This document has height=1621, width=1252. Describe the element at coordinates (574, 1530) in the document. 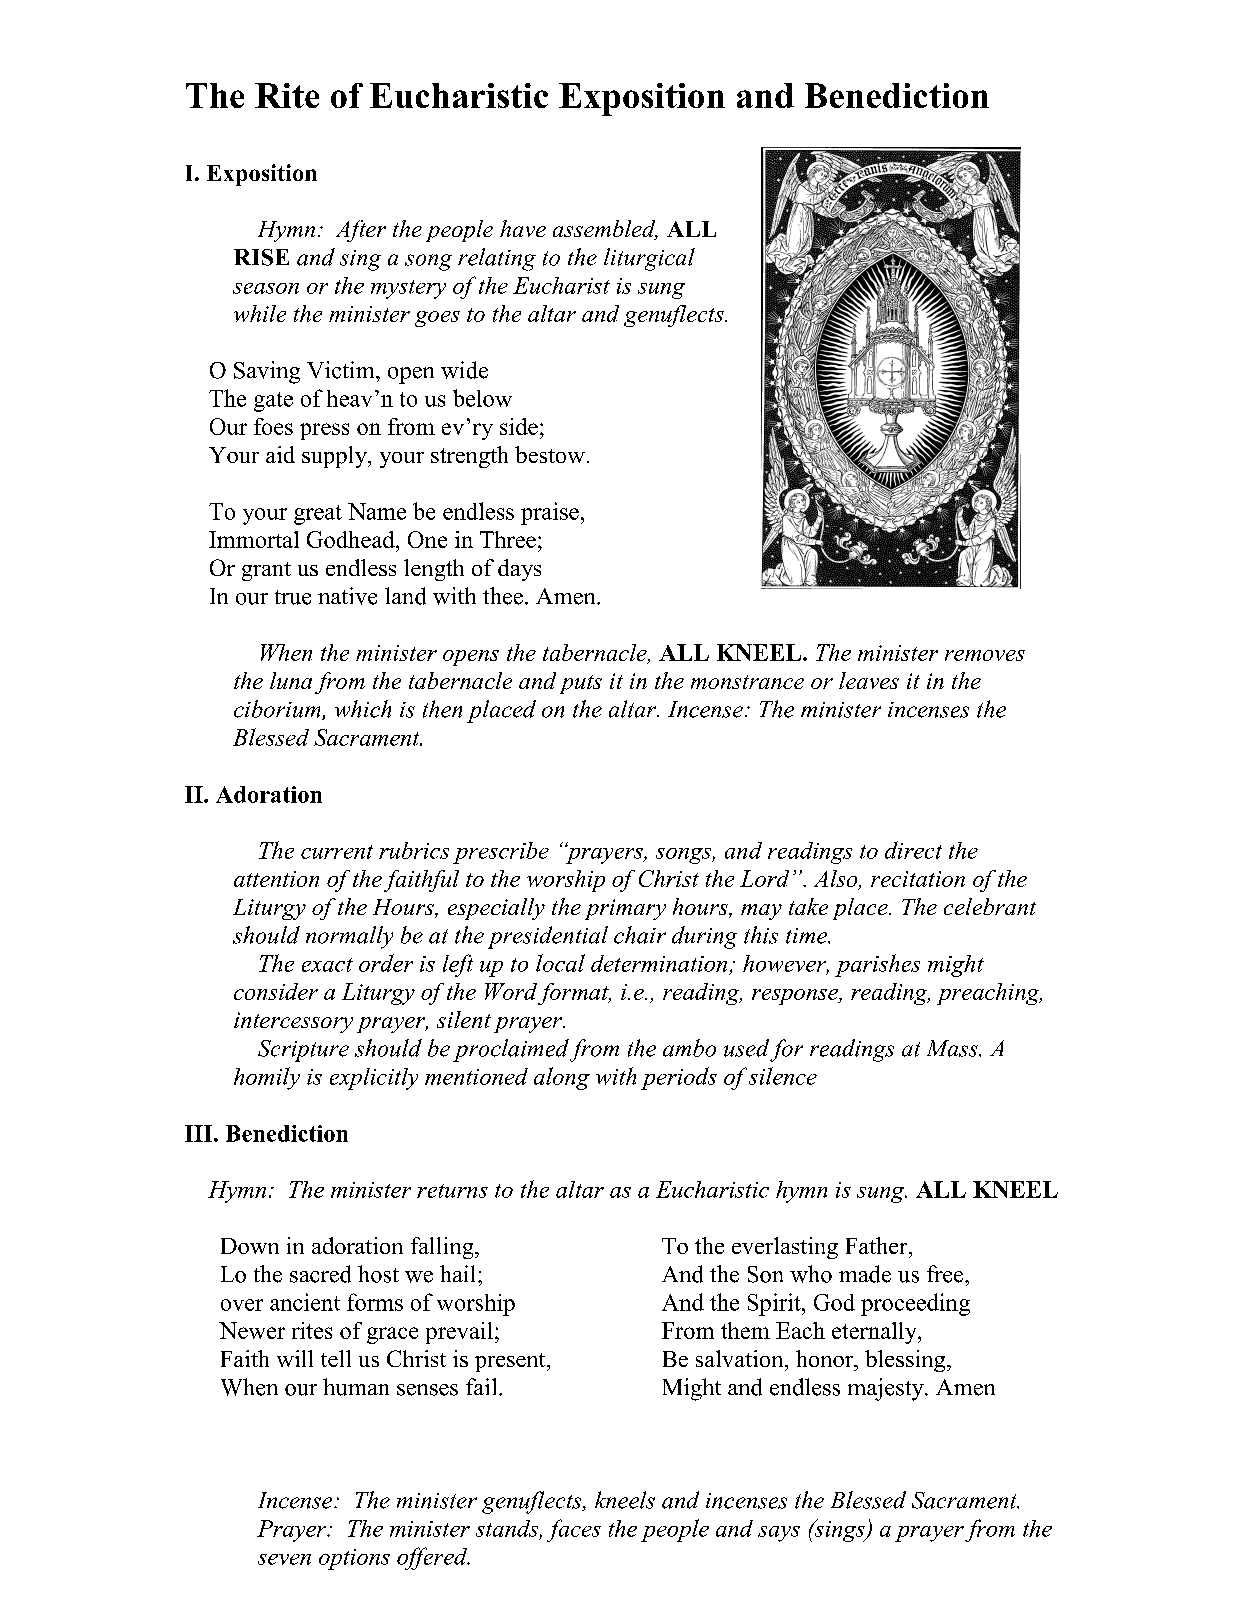

I see `faces` at that location.
